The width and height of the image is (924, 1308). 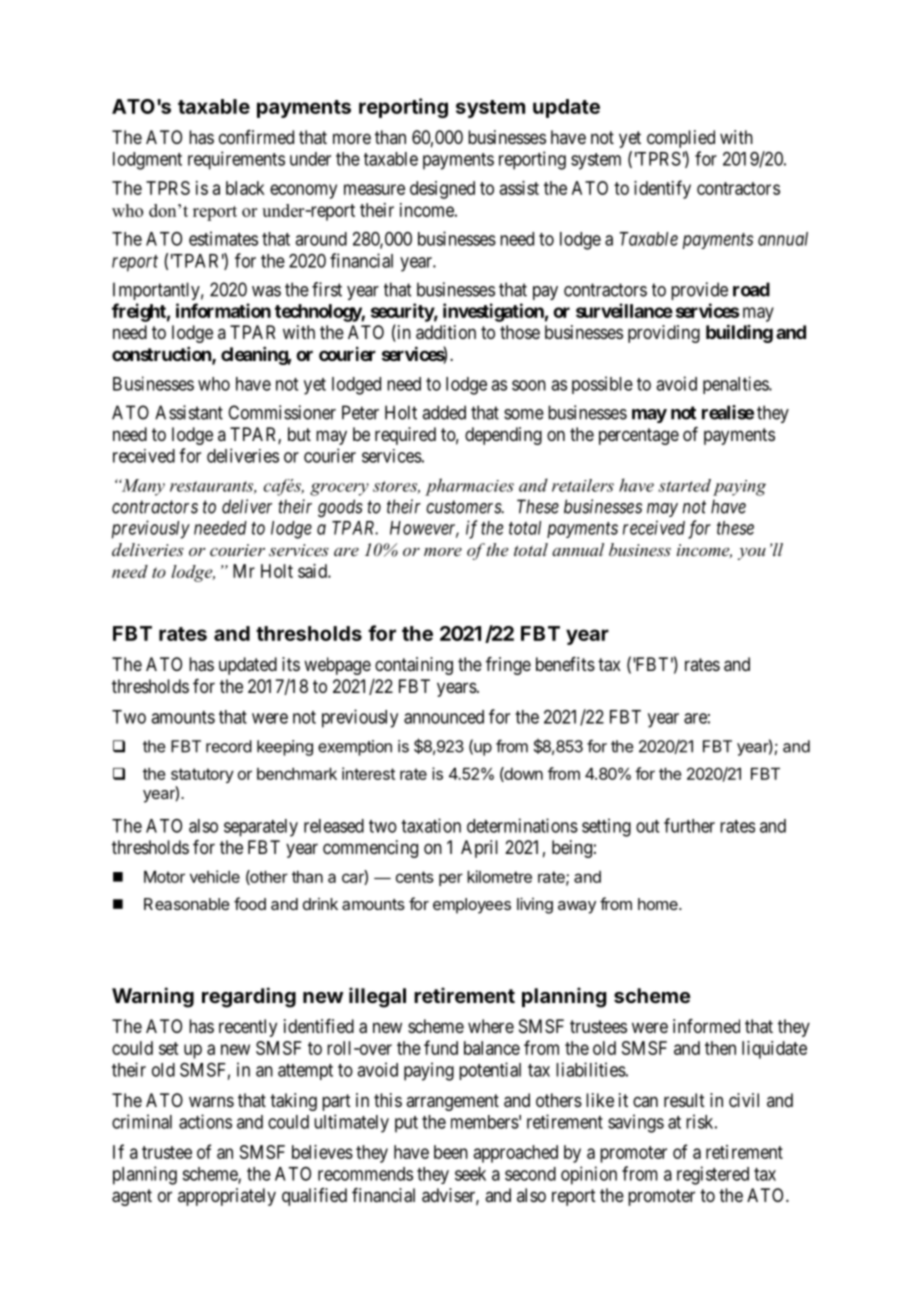 What do you see at coordinates (236, 160) in the image?
I see `requirements` at bounding box center [236, 160].
